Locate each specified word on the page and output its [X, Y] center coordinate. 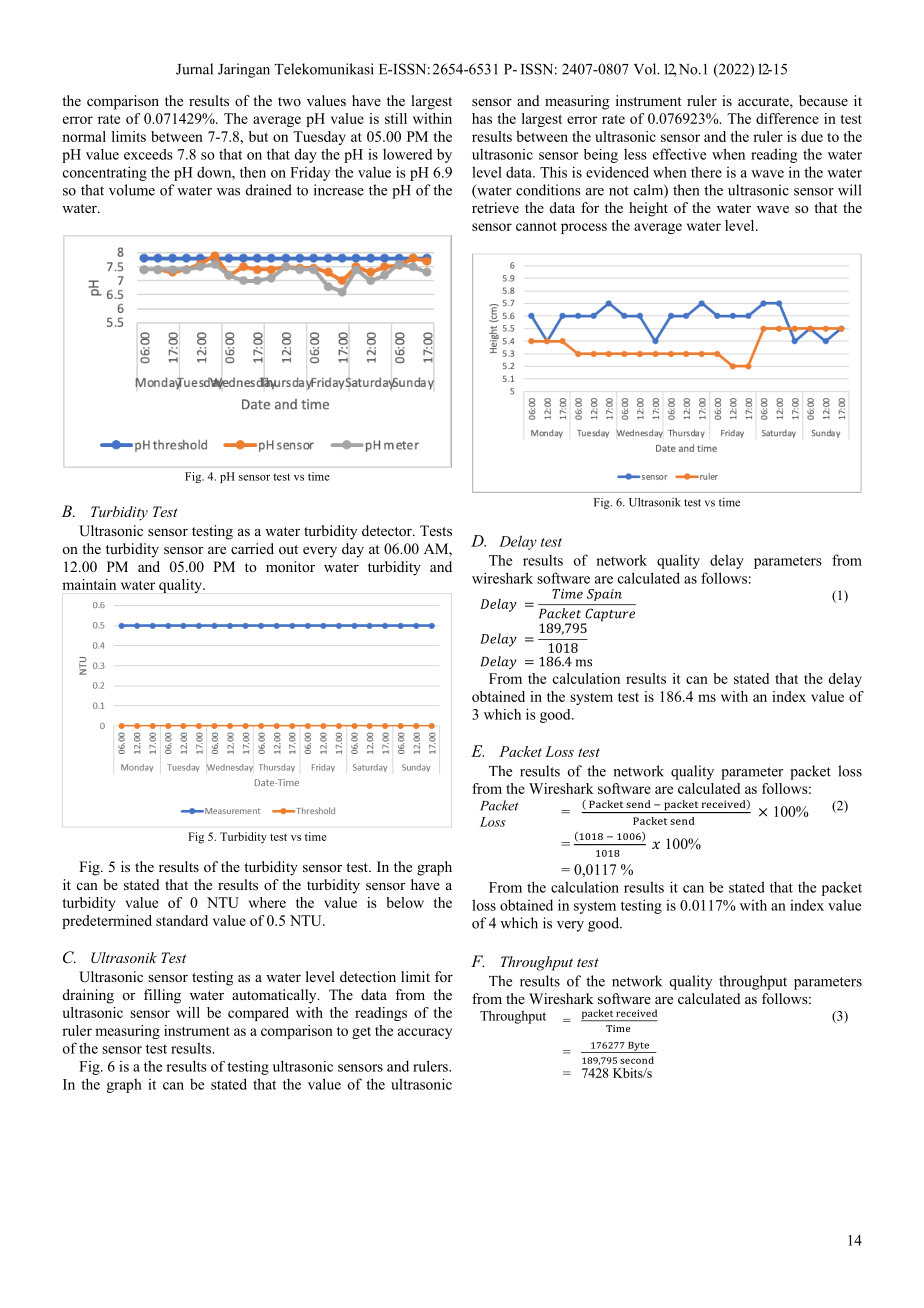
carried [252, 548]
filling [162, 996]
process [584, 228]
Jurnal [194, 69]
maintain [89, 584]
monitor [290, 566]
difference [787, 118]
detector [388, 530]
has [482, 118]
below [405, 902]
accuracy [425, 1033]
